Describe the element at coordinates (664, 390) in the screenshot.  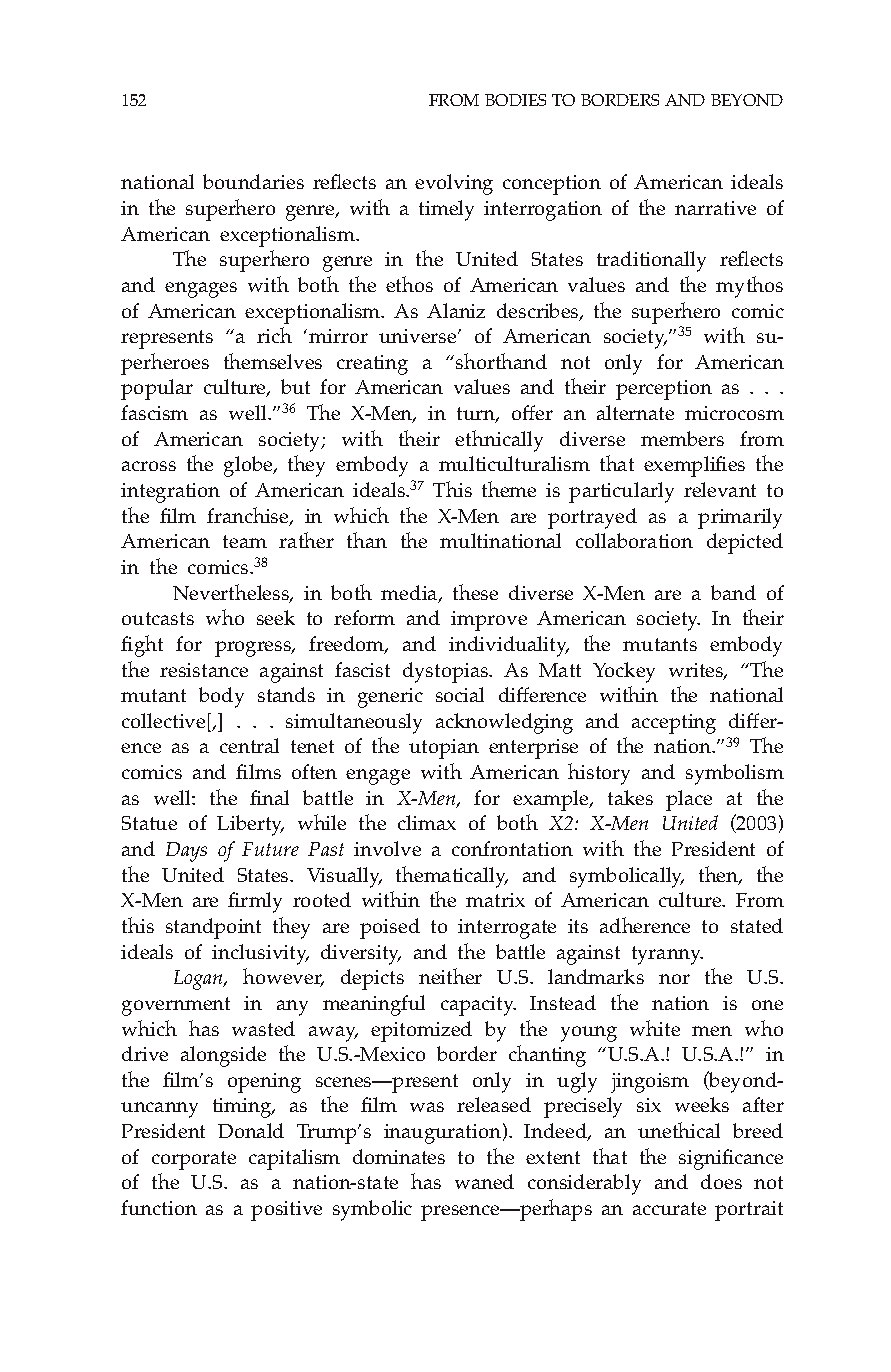
I see `perception` at that location.
